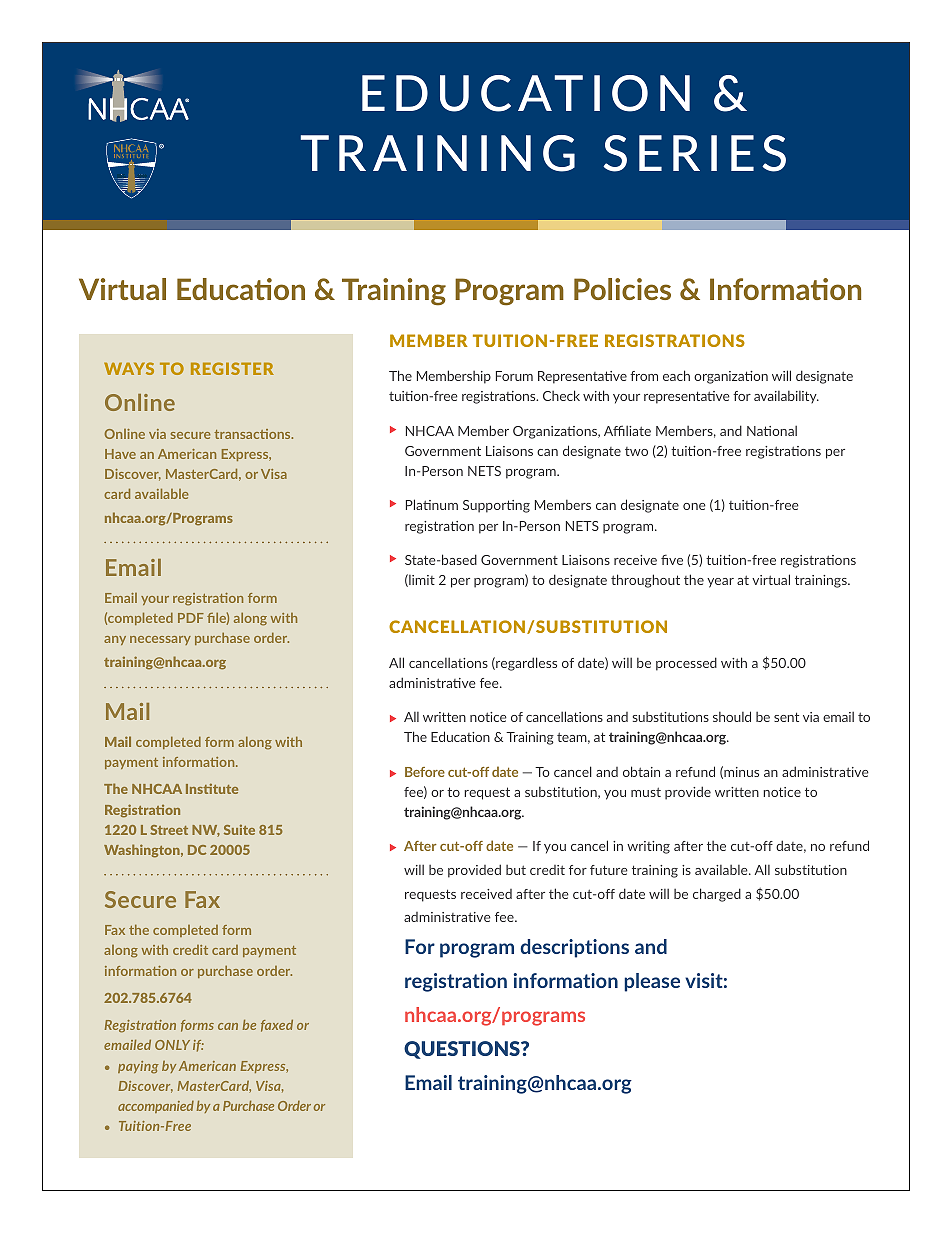 This screenshot has width=952, height=1233. Describe the element at coordinates (686, 664) in the screenshot. I see `processed` at that location.
